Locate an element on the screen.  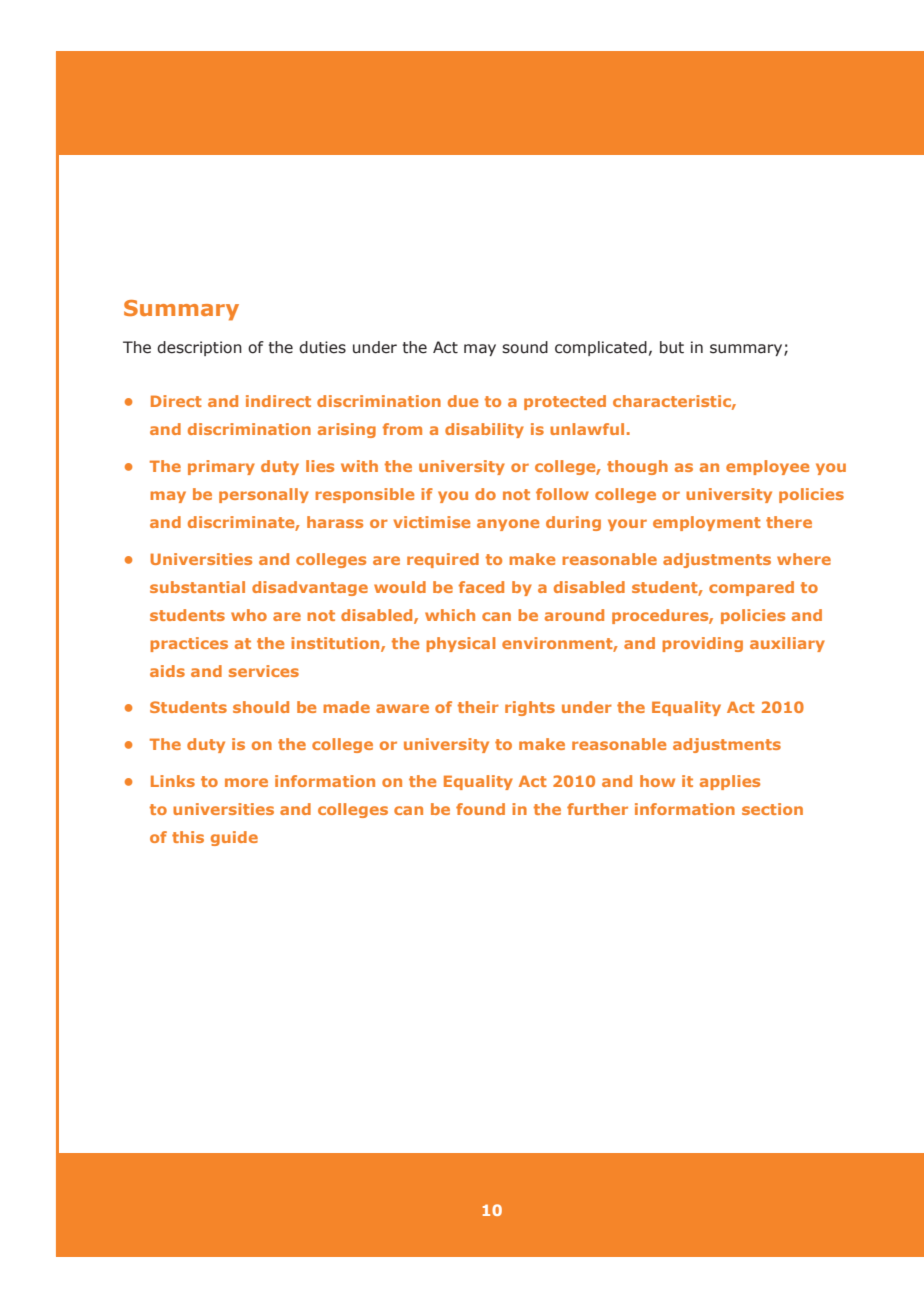
physical is located at coordinates (460, 644).
